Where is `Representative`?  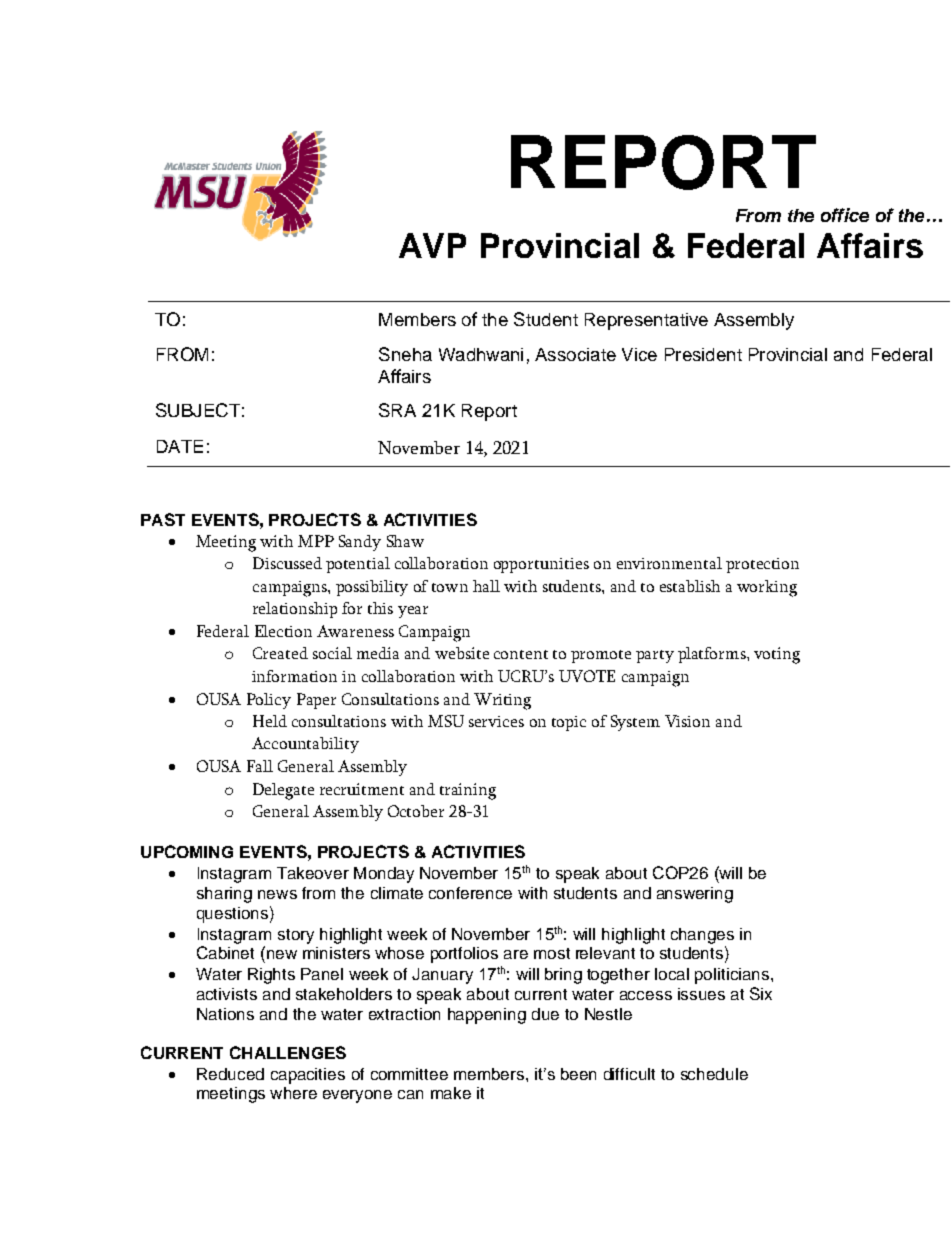 Representative is located at coordinates (646, 321).
